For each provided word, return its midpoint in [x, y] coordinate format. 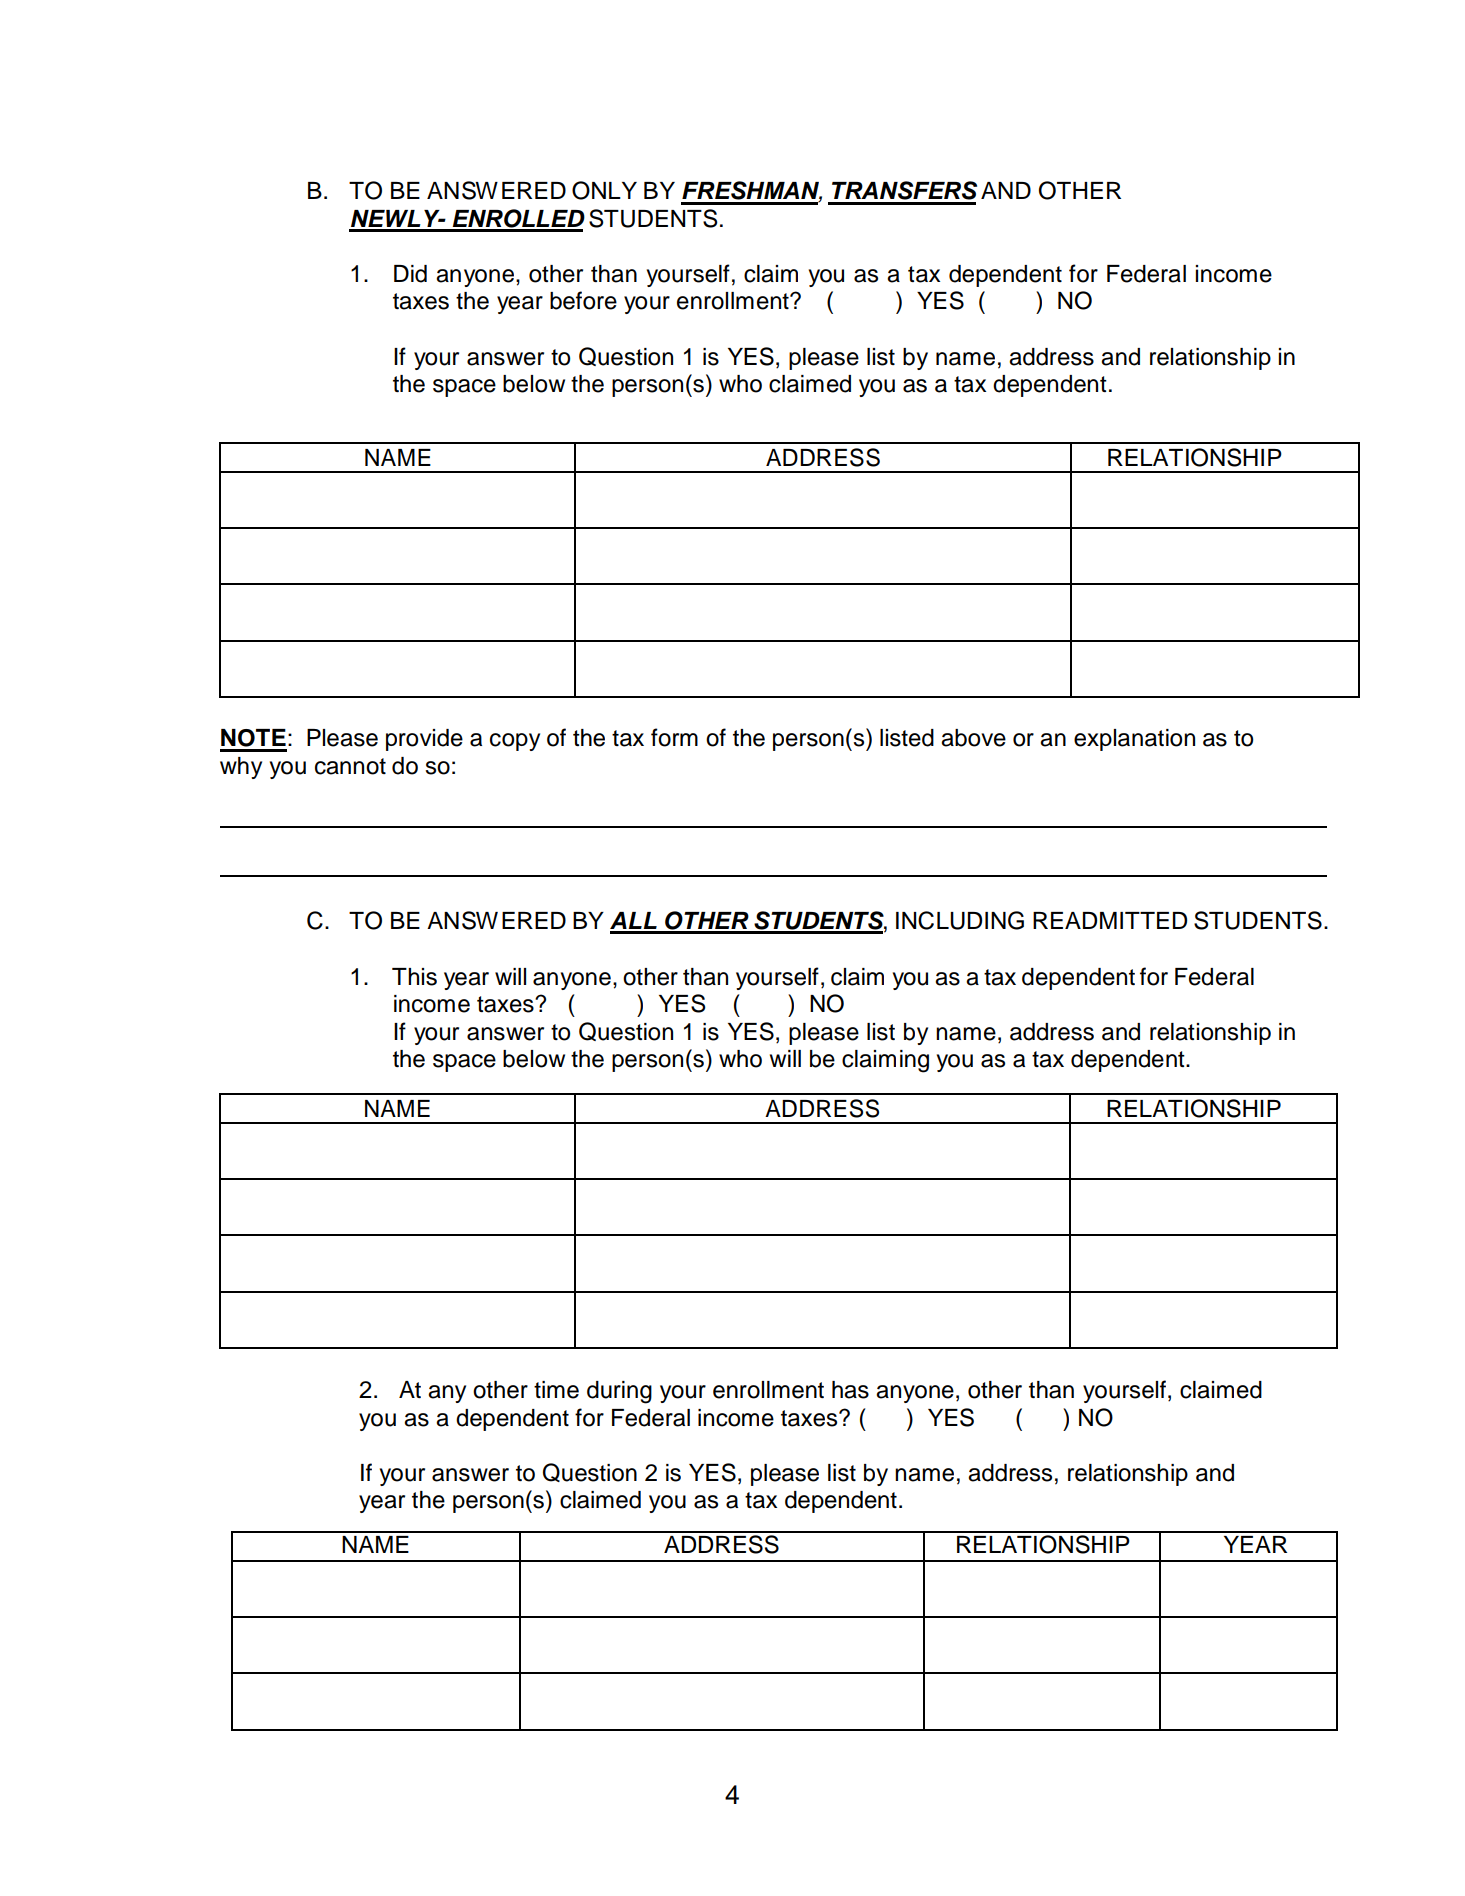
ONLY [604, 190]
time [556, 1390]
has [850, 1390]
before [583, 300]
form [674, 737]
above [973, 738]
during [619, 1392]
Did [410, 274]
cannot [350, 766]
